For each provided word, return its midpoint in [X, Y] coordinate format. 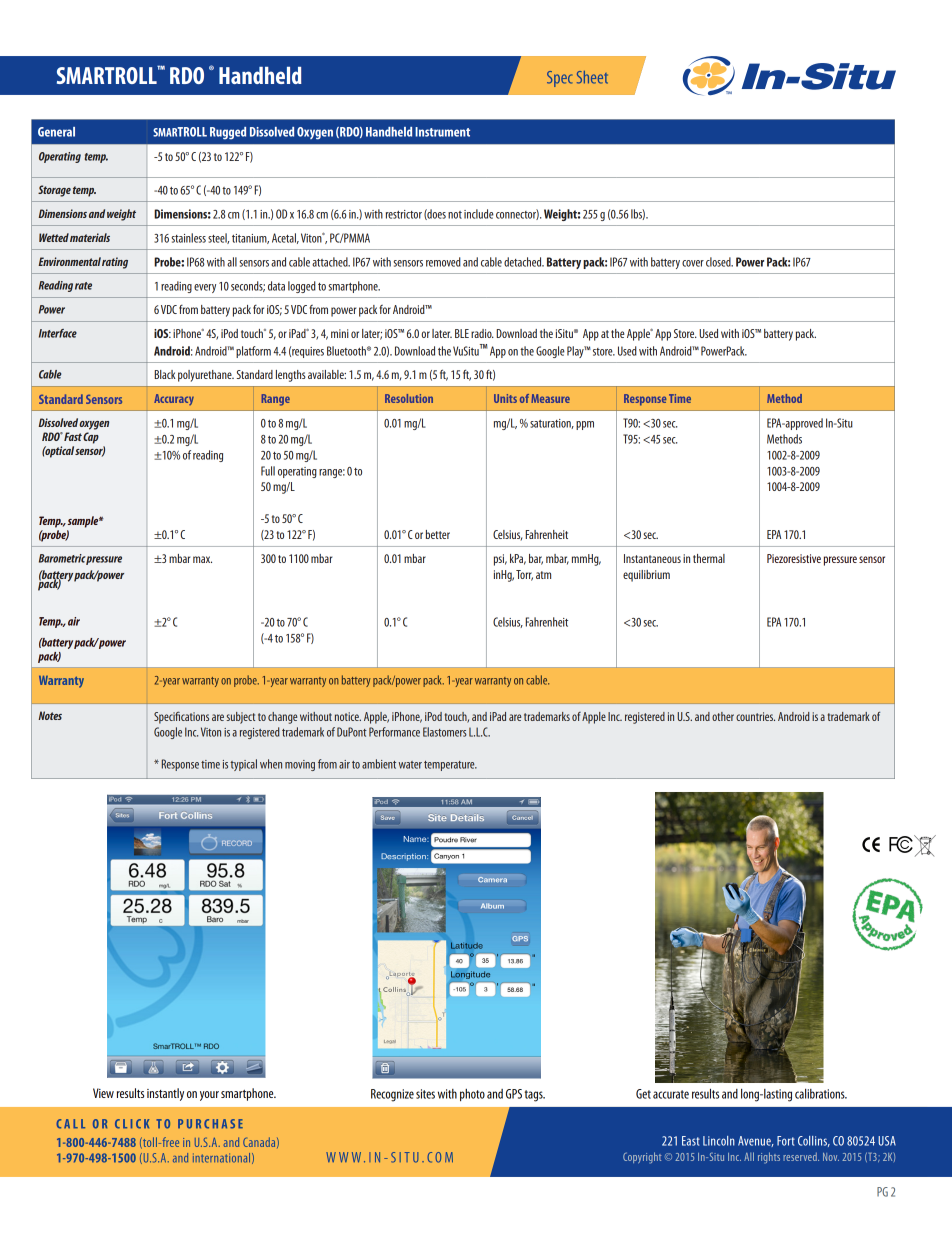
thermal [709, 558]
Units [505, 398]
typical [243, 765]
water [410, 765]
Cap [91, 438]
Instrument [442, 132]
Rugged [228, 133]
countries [755, 716]
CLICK [132, 1124]
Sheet [592, 77]
